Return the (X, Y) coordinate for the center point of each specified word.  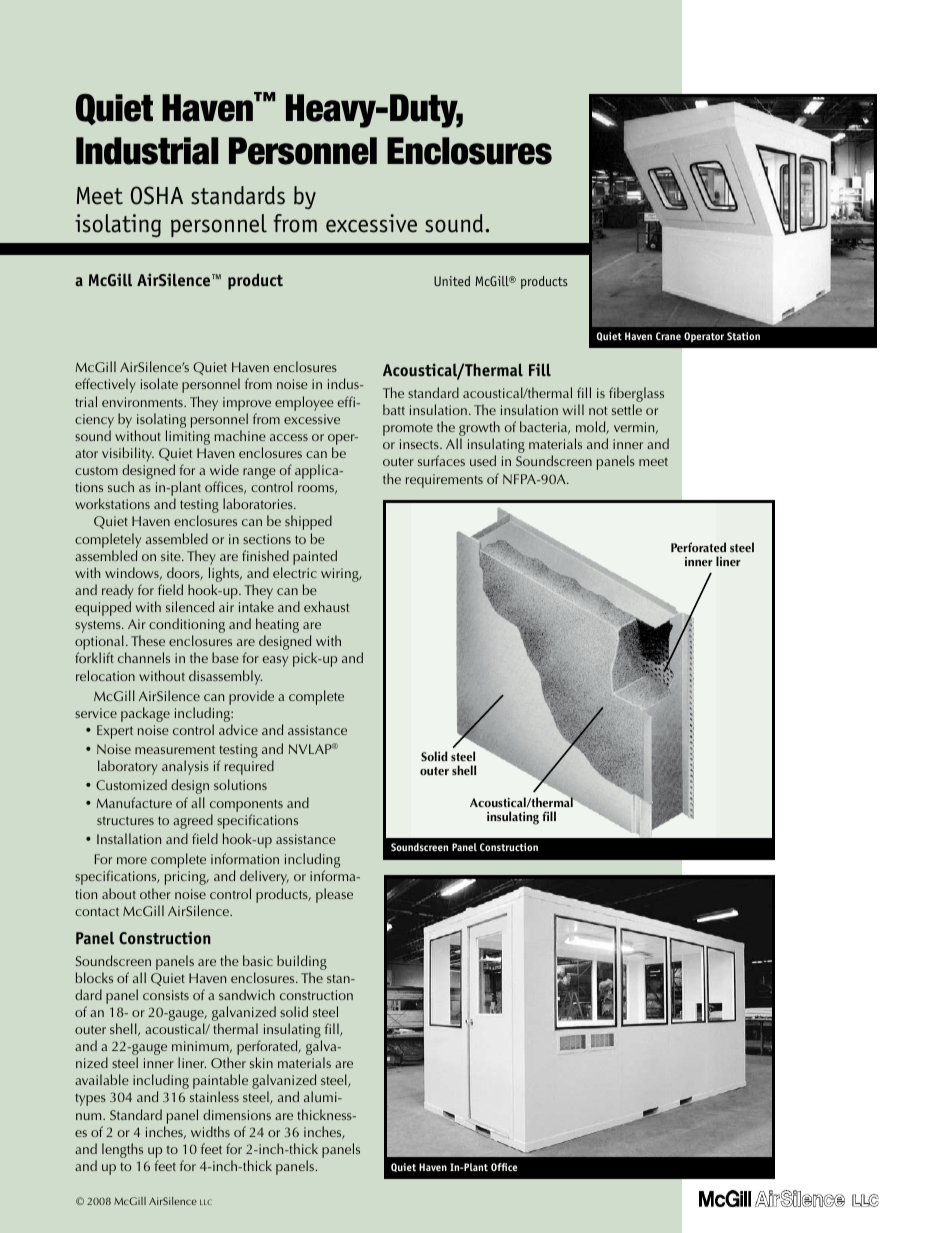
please (334, 895)
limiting (188, 437)
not (598, 410)
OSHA (157, 195)
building (302, 962)
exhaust (326, 606)
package (145, 714)
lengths (122, 1150)
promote (408, 429)
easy (275, 661)
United (452, 281)
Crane (668, 336)
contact (97, 911)
